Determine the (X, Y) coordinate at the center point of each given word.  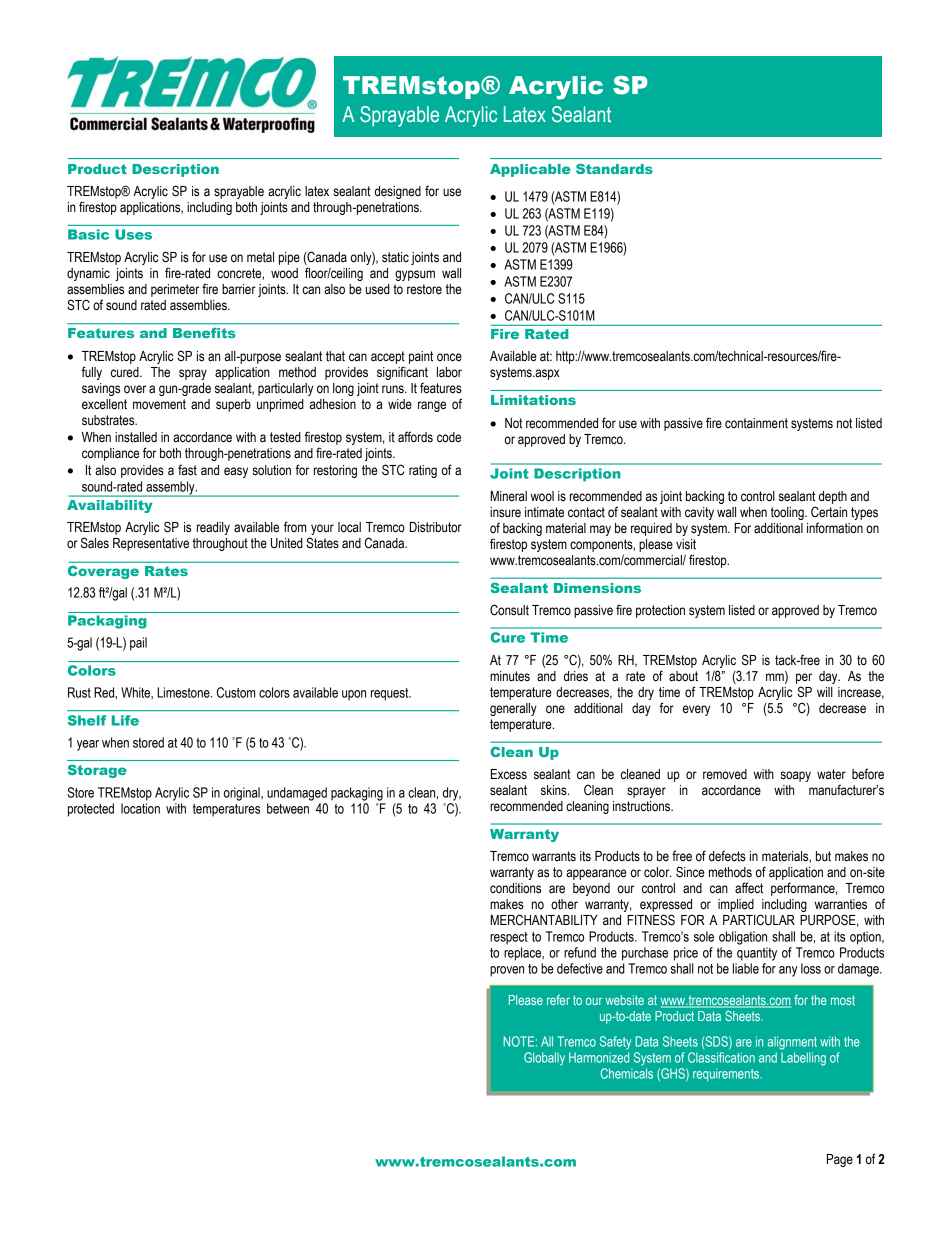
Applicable (530, 170)
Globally (544, 1059)
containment (756, 423)
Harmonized (599, 1057)
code (449, 437)
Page (840, 1160)
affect (749, 888)
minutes (510, 676)
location (140, 808)
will (825, 692)
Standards (614, 169)
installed (136, 437)
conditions (515, 888)
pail (138, 644)
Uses (133, 234)
